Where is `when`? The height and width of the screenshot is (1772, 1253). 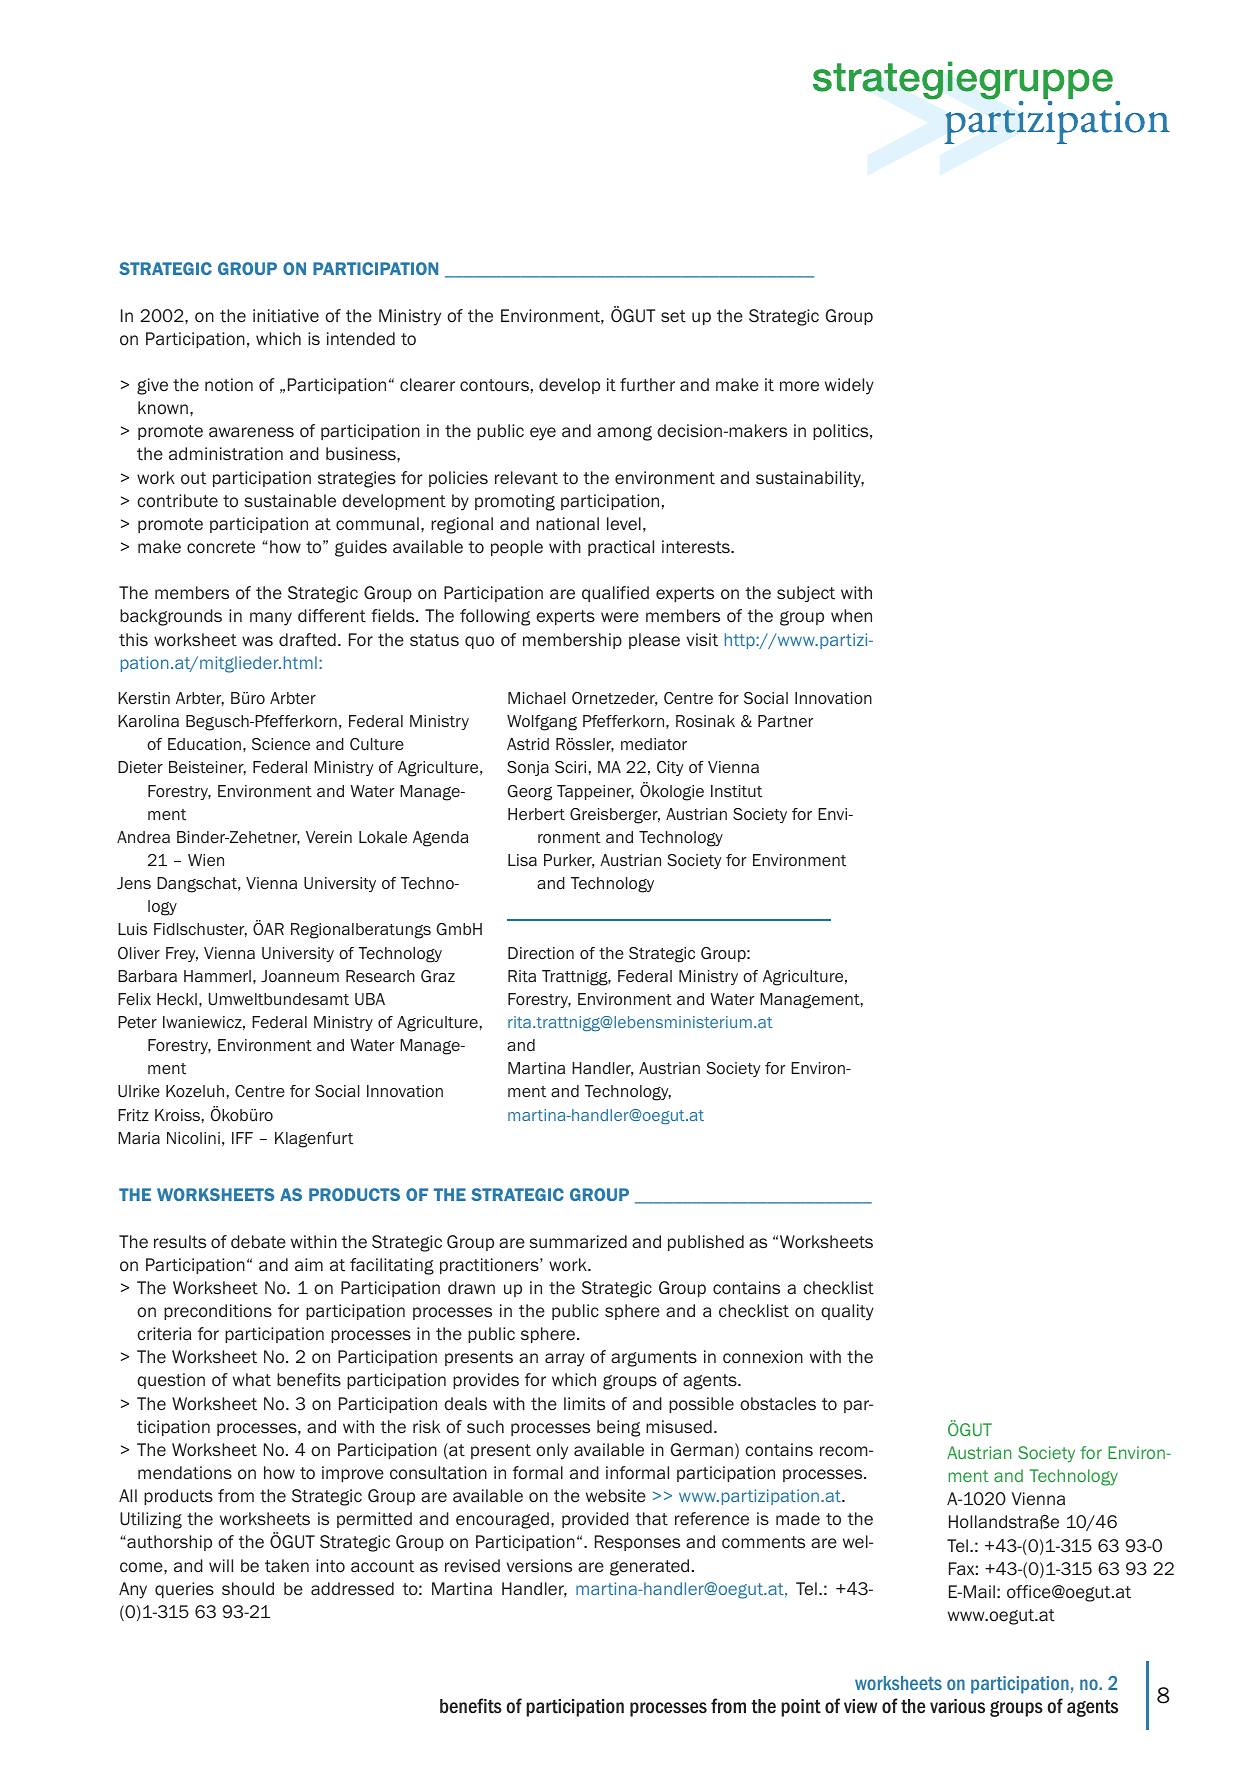
when is located at coordinates (851, 616).
